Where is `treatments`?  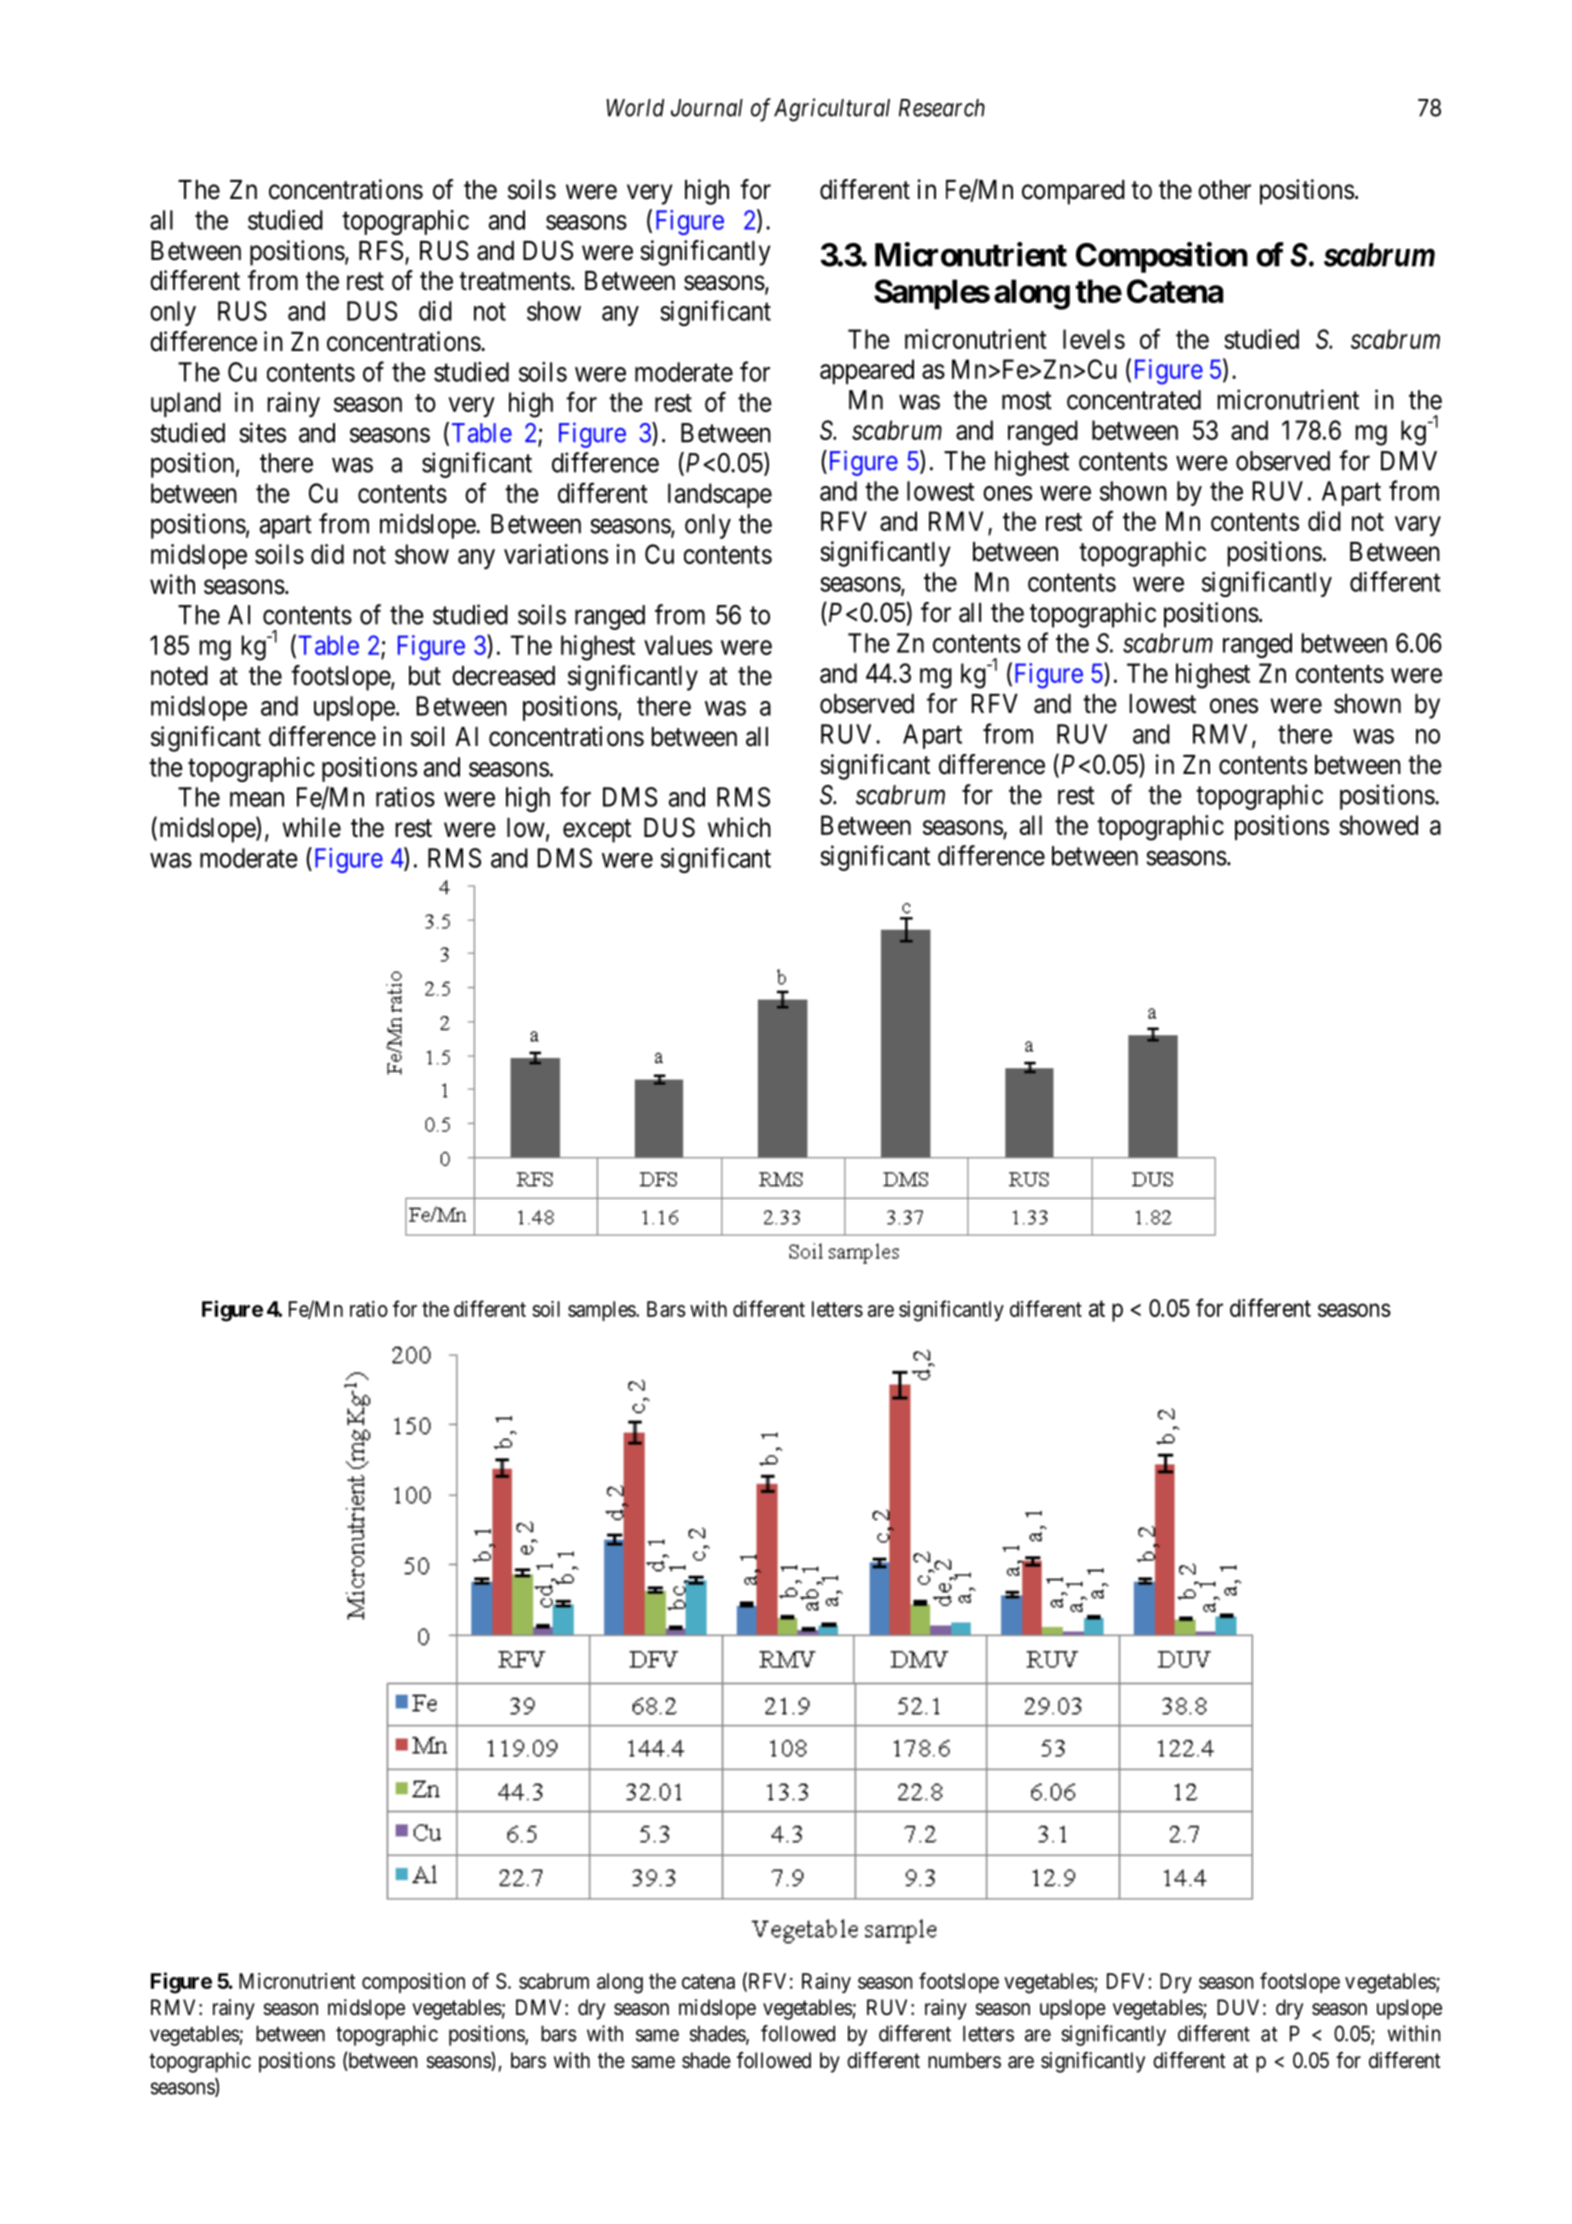
treatments is located at coordinates (515, 281).
